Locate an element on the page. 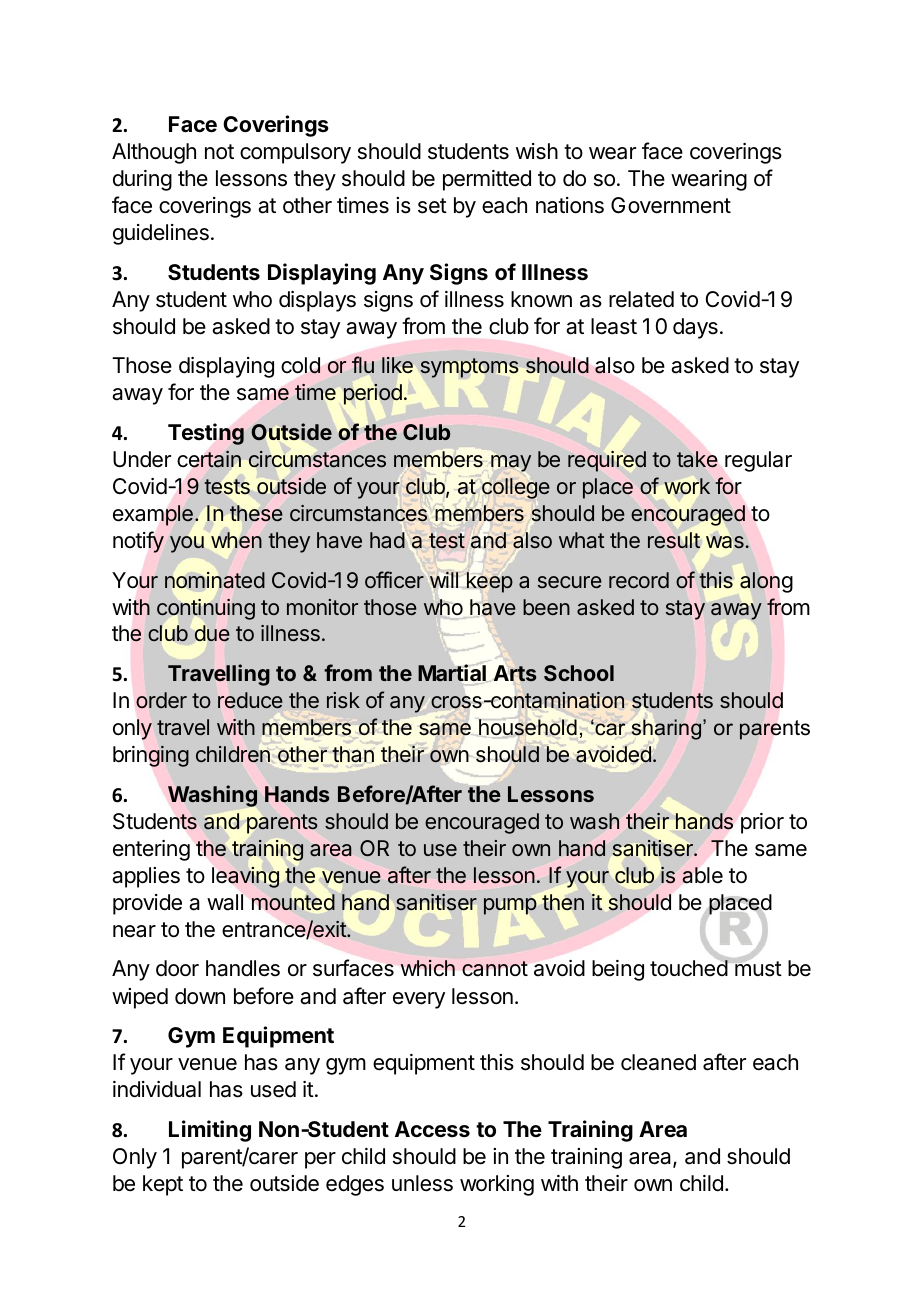 The image size is (924, 1308). Limiting is located at coordinates (210, 1131).
